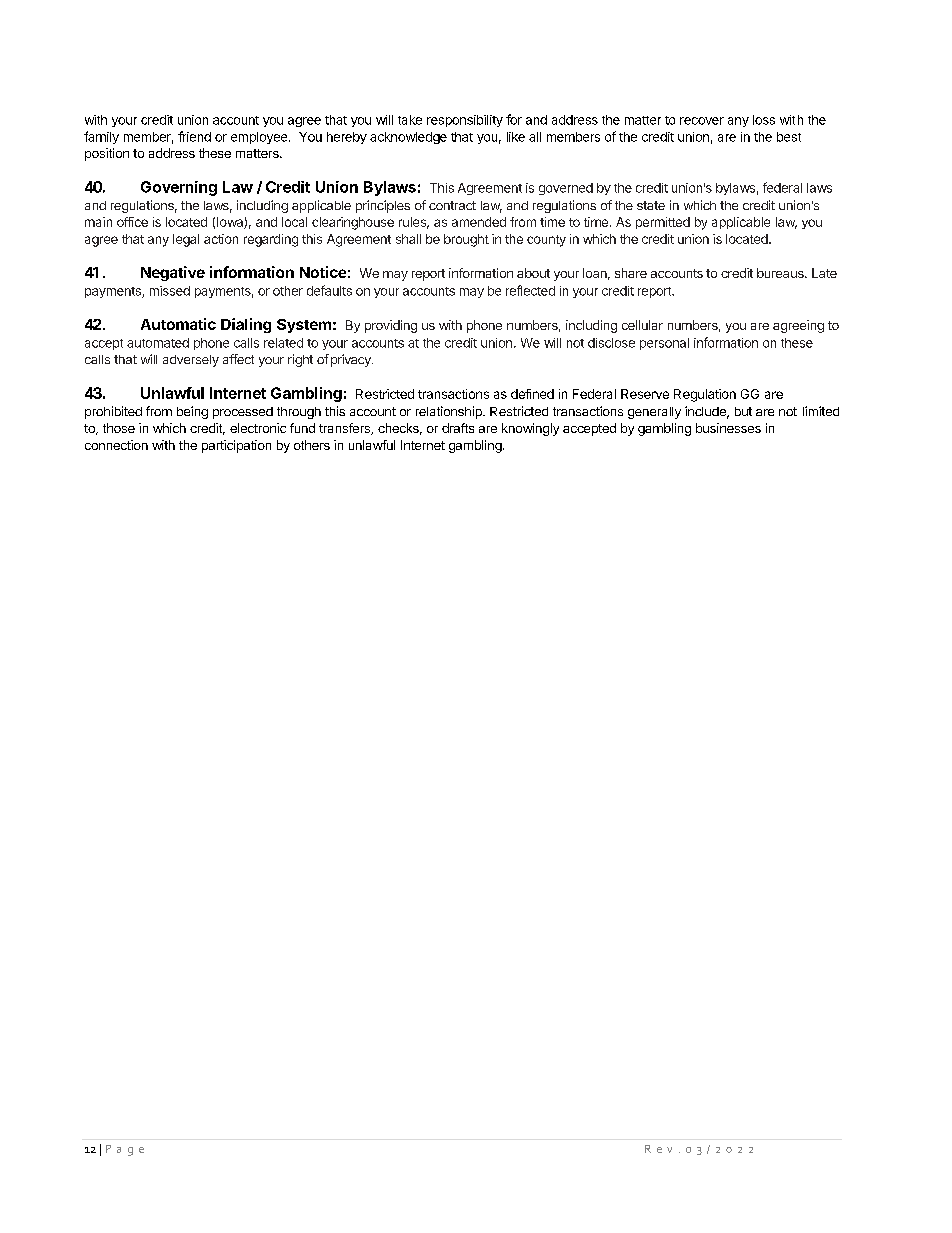 Image resolution: width=952 pixels, height=1233 pixels. What do you see at coordinates (702, 121) in the image?
I see `recover` at bounding box center [702, 121].
